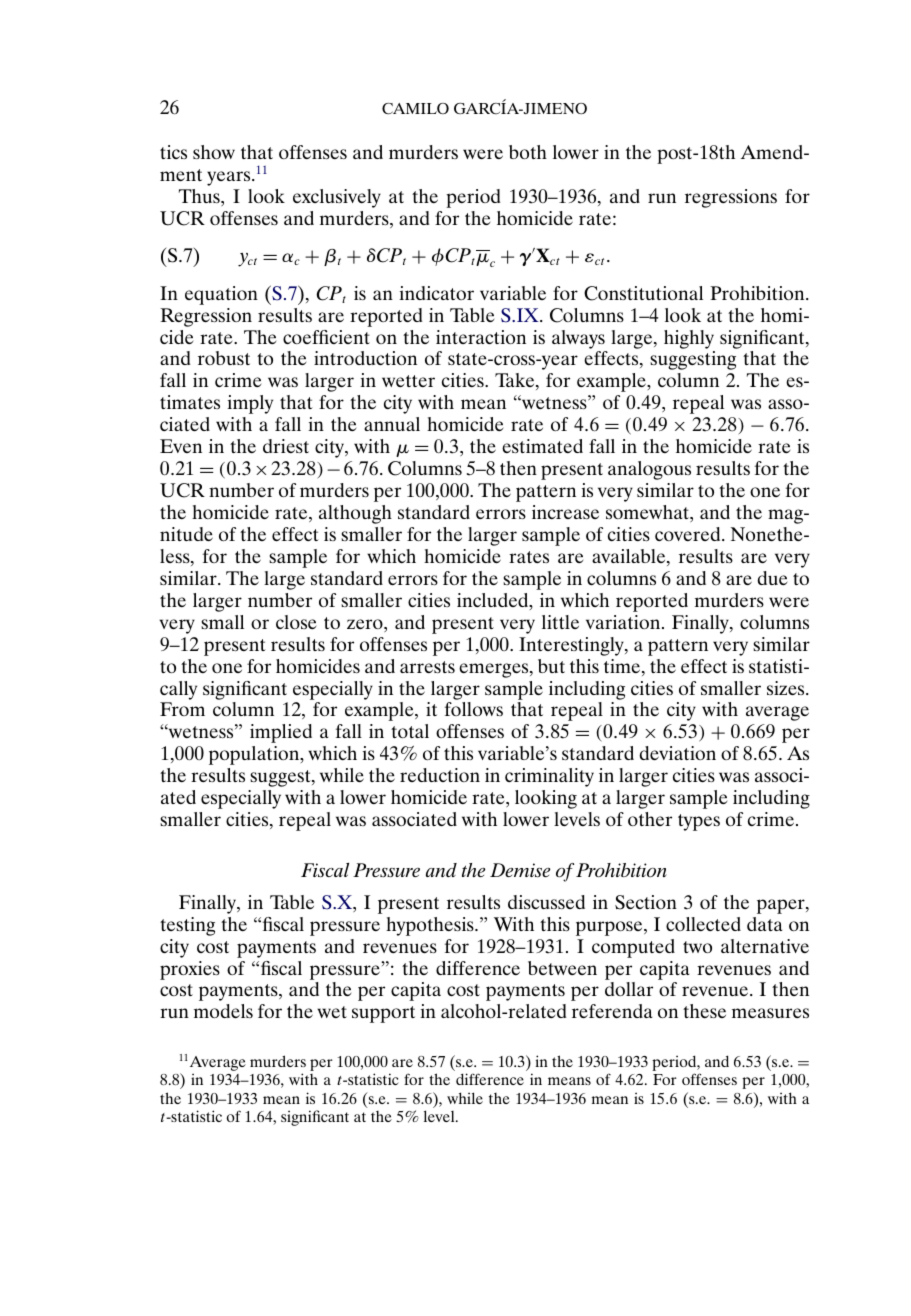 The height and width of the screenshot is (1316, 911). I want to click on models, so click(223, 1011).
